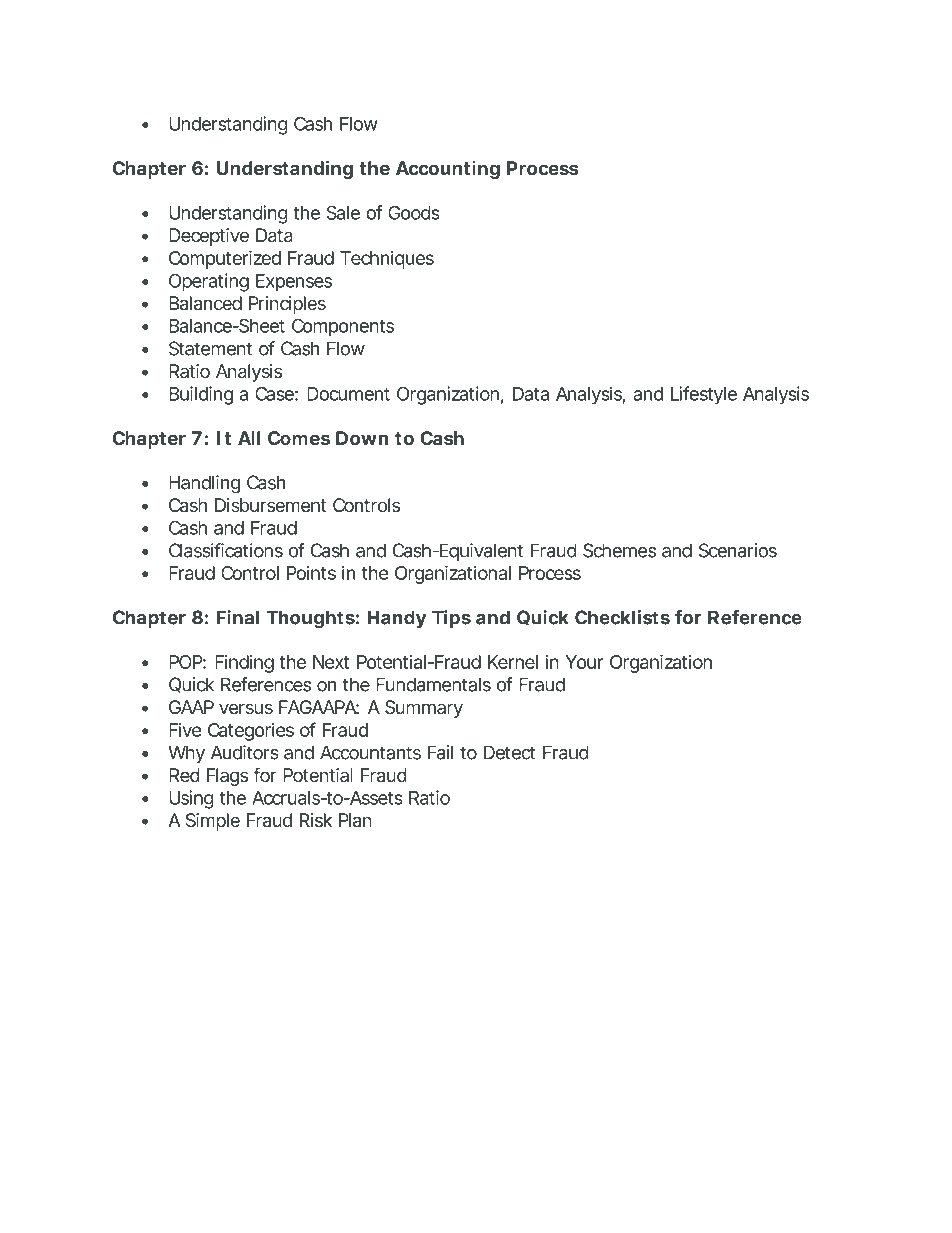 This screenshot has width=952, height=1233. Describe the element at coordinates (619, 550) in the screenshot. I see `Schemes` at that location.
